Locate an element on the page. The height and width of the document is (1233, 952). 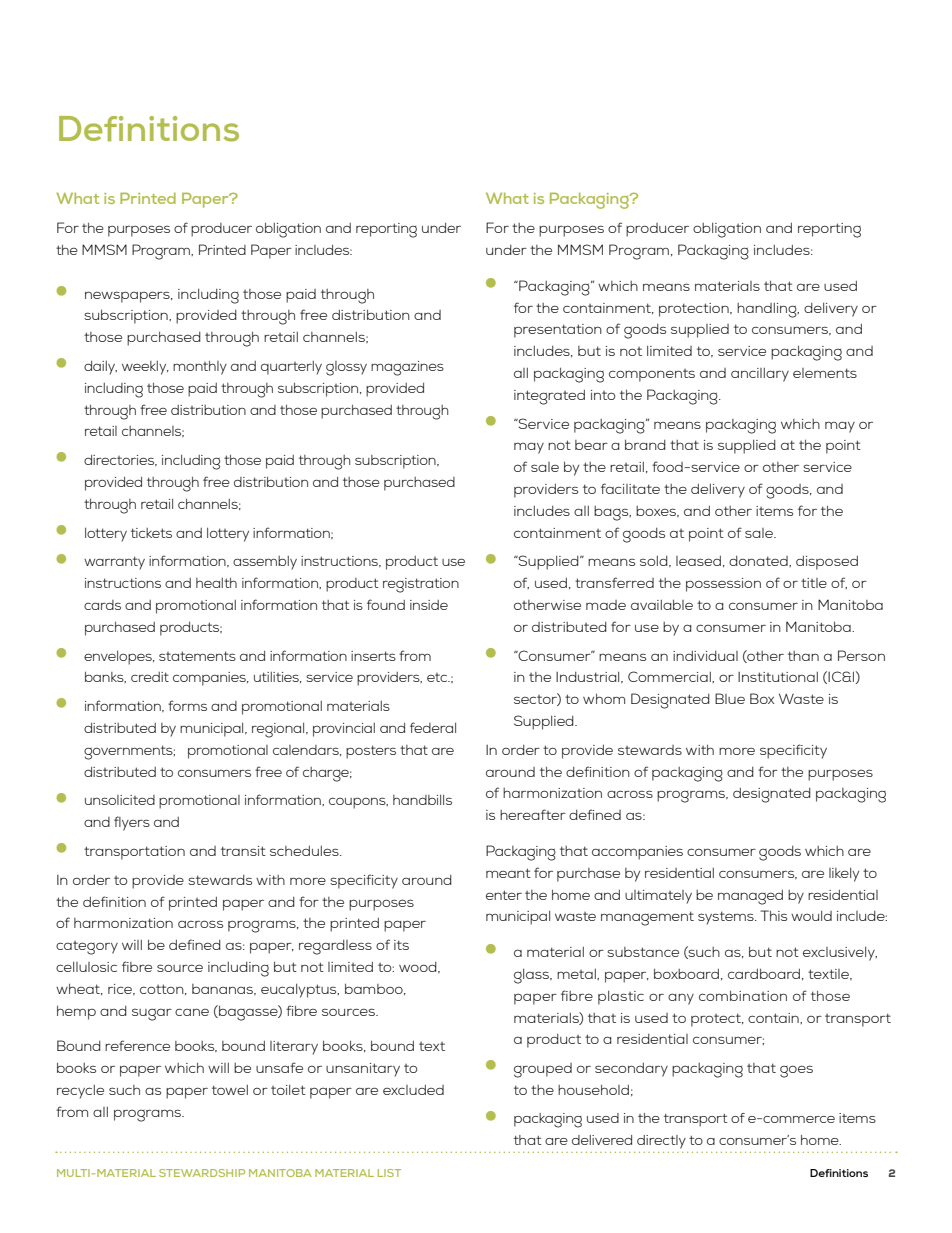
weekly is located at coordinates (145, 368).
